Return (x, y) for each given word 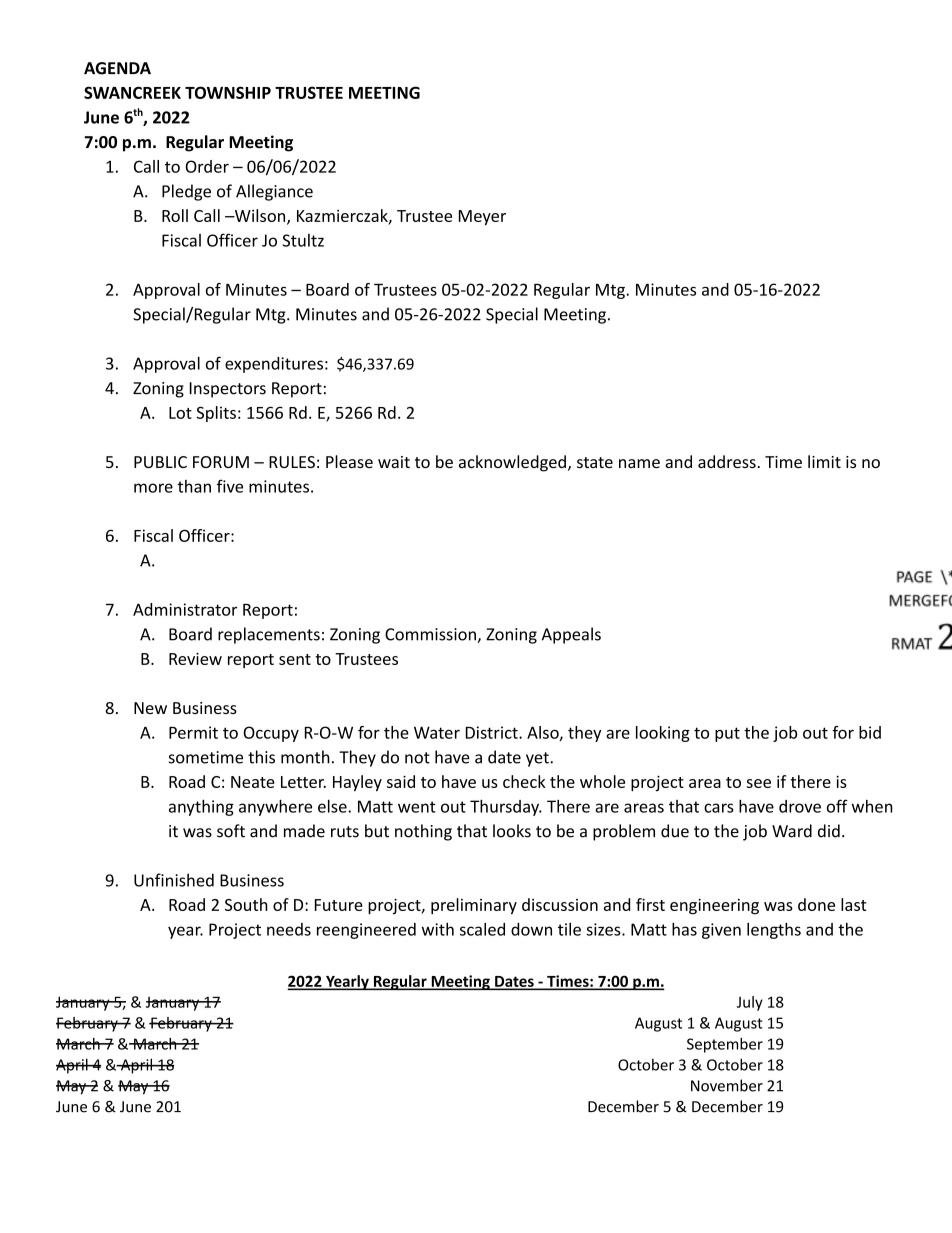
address (727, 461)
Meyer (482, 217)
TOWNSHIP (228, 92)
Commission (431, 635)
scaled (482, 929)
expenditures (274, 365)
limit (824, 461)
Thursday (505, 808)
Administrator (185, 609)
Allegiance (274, 192)
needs (289, 929)
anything (201, 808)
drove (800, 806)
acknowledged (512, 463)
